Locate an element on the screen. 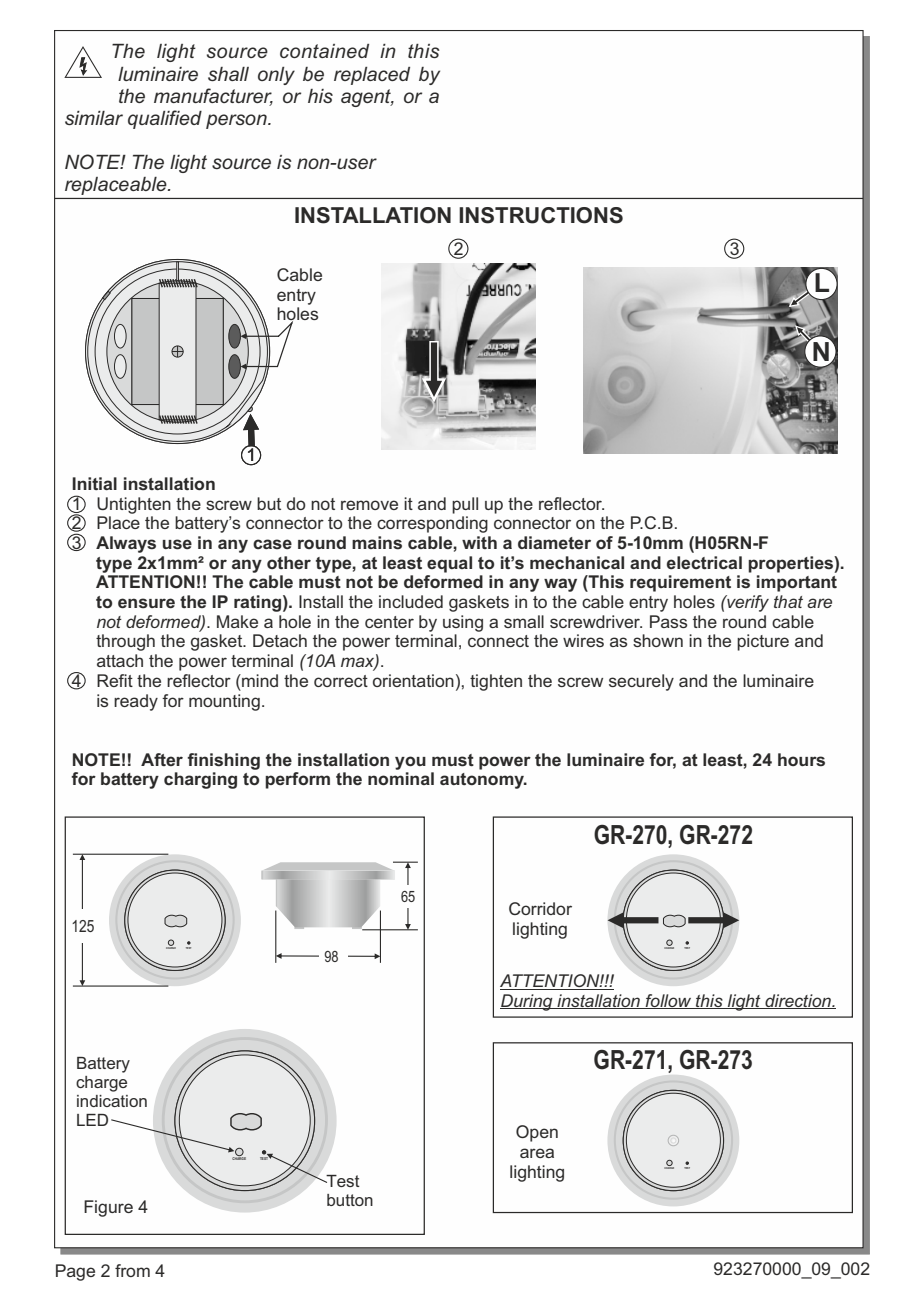 The height and width of the screenshot is (1311, 924). qualified is located at coordinates (165, 119).
